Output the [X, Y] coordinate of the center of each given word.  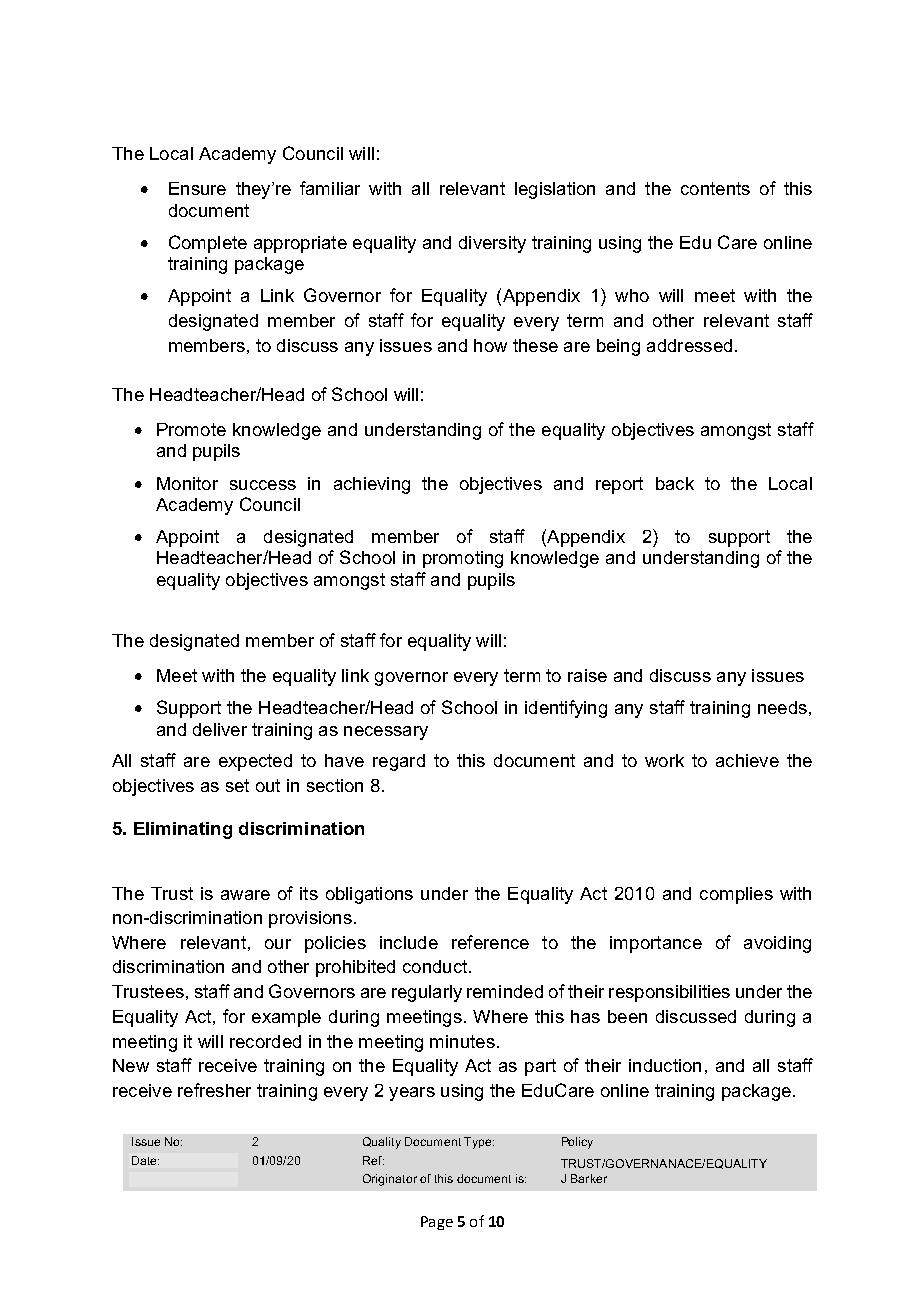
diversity [492, 244]
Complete [208, 244]
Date [145, 1160]
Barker [589, 1178]
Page [437, 1223]
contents [715, 188]
